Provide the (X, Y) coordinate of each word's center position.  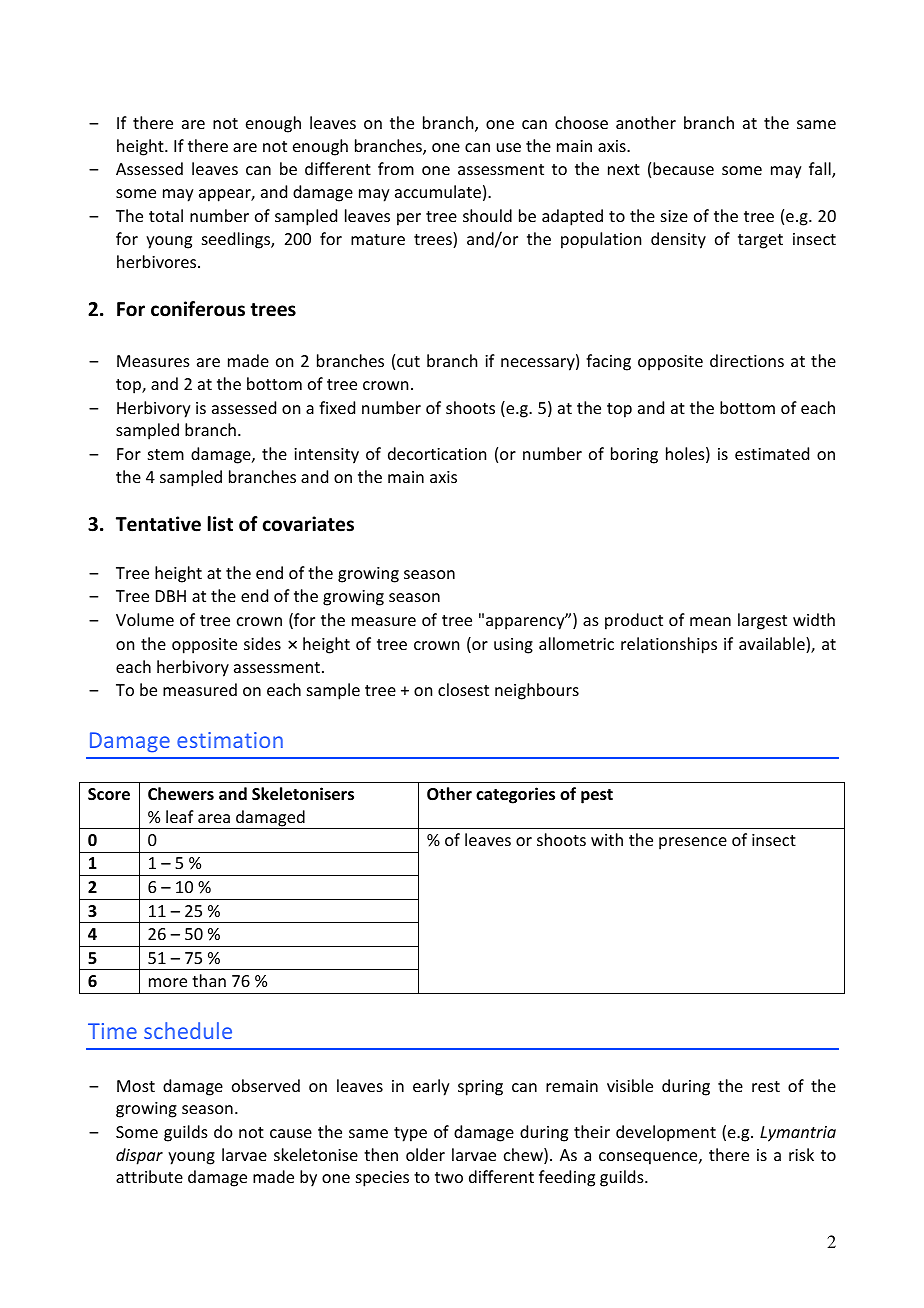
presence (693, 843)
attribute (149, 1176)
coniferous (198, 309)
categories (515, 795)
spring (480, 1088)
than (209, 980)
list (220, 524)
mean (710, 621)
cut (408, 361)
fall (821, 170)
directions (747, 360)
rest (766, 1086)
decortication (437, 453)
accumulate (438, 191)
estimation (230, 740)
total (166, 215)
